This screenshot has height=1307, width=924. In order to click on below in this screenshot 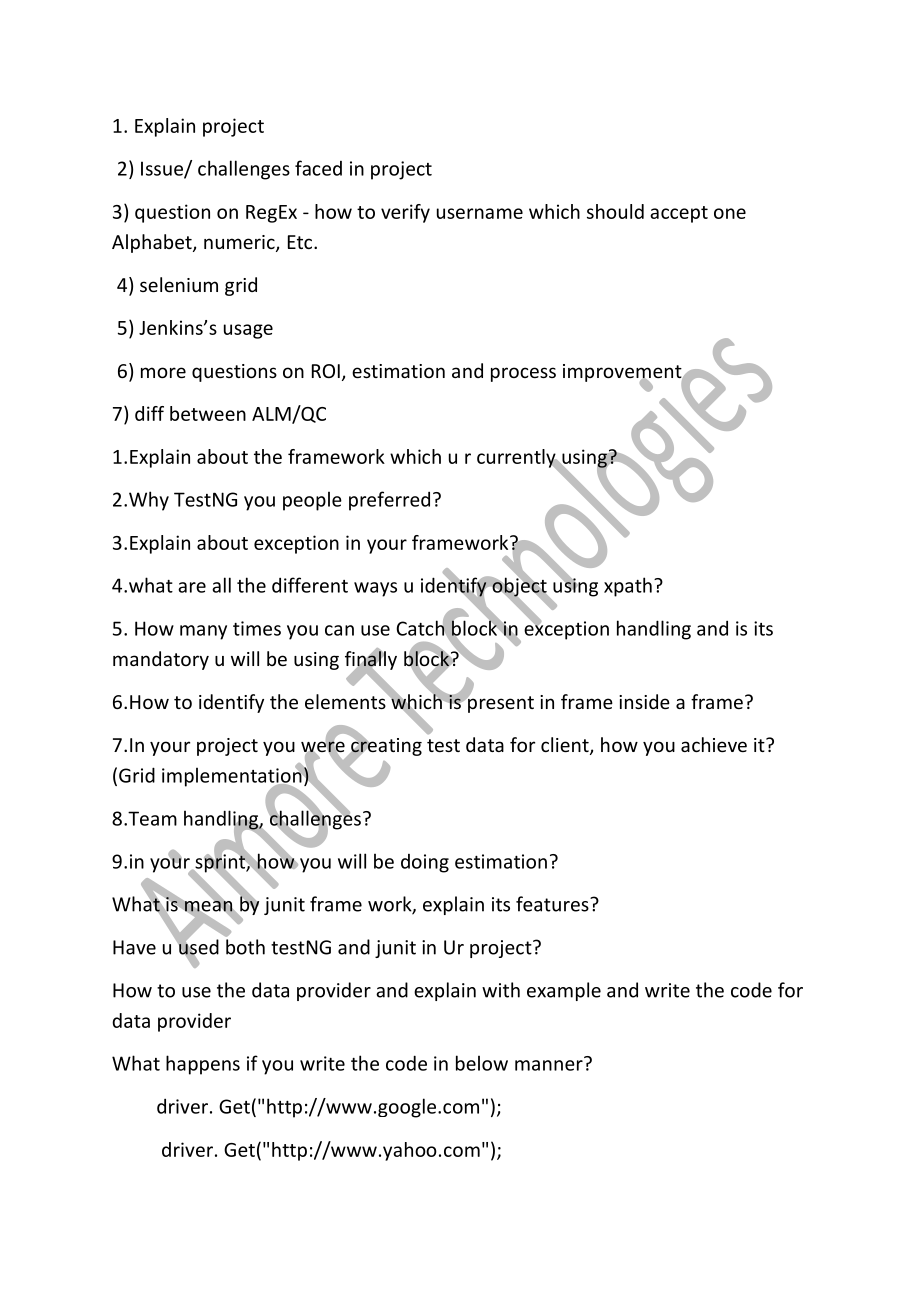, I will do `click(482, 1063)`.
